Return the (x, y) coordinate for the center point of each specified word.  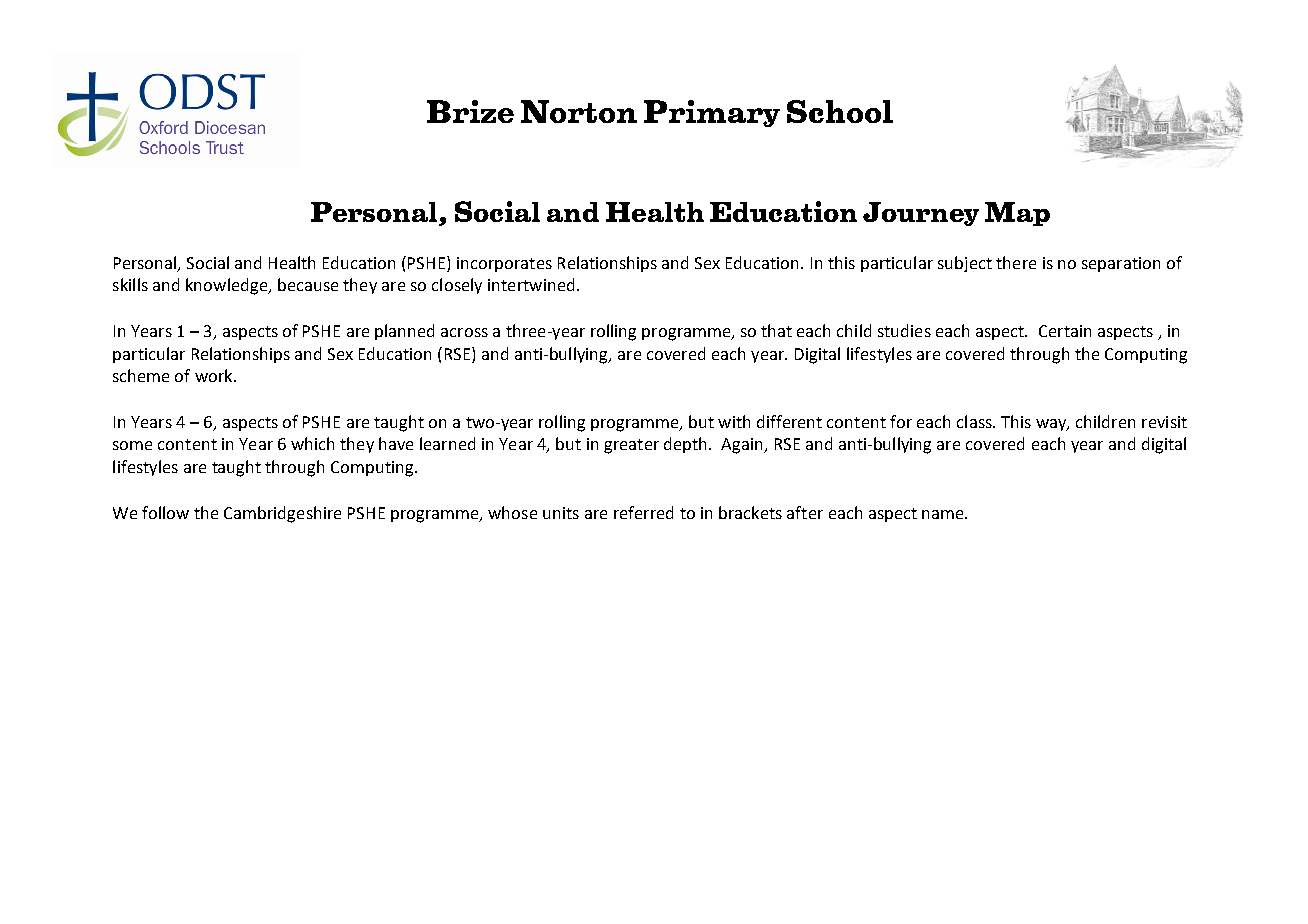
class (975, 421)
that (776, 330)
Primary (712, 113)
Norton (579, 111)
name (944, 514)
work (215, 375)
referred (643, 512)
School (840, 111)
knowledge (228, 286)
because (308, 284)
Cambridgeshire (282, 514)
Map (1017, 214)
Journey (921, 214)
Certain (1065, 331)
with (734, 421)
